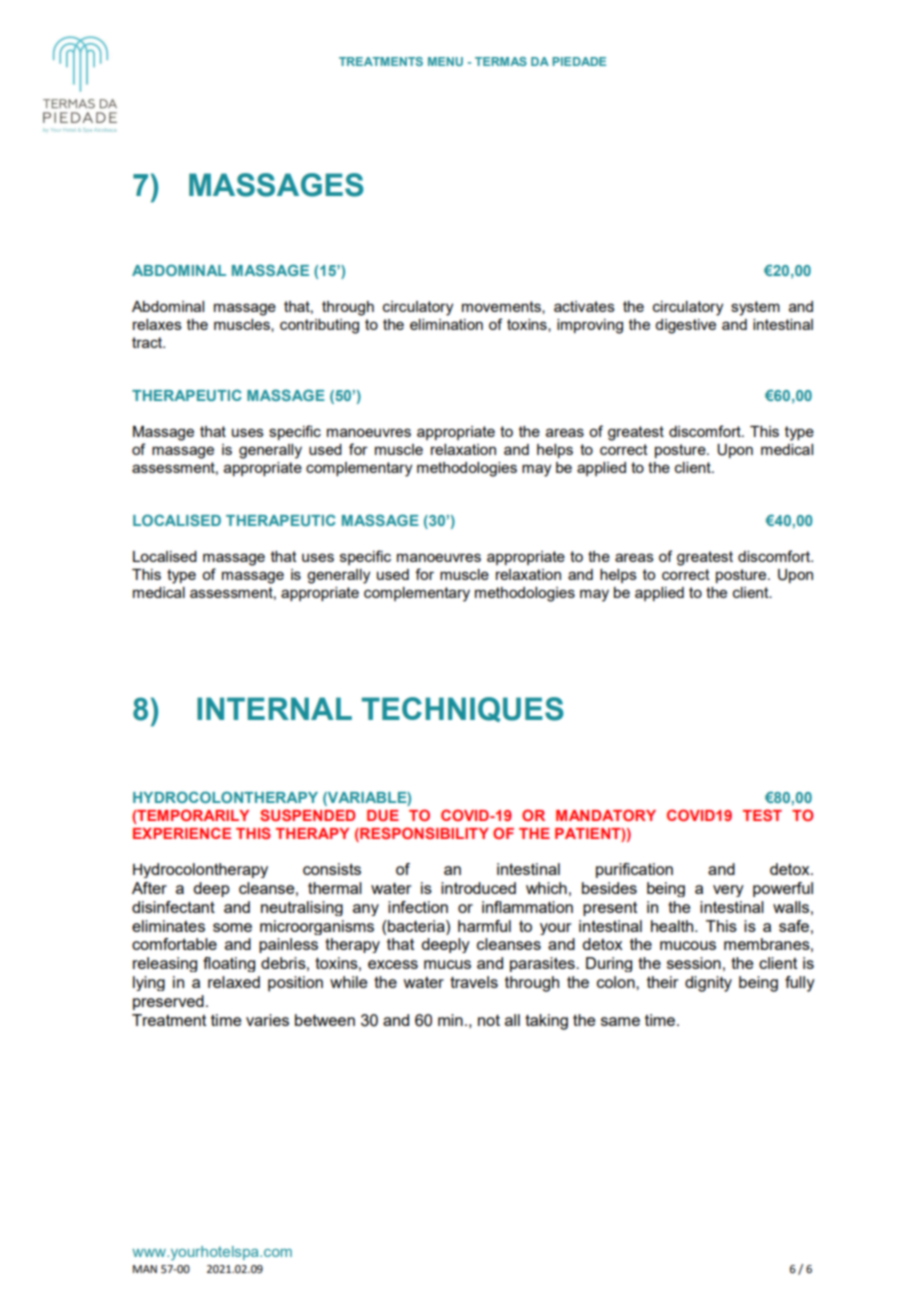  I want to click on movements, so click(502, 307).
